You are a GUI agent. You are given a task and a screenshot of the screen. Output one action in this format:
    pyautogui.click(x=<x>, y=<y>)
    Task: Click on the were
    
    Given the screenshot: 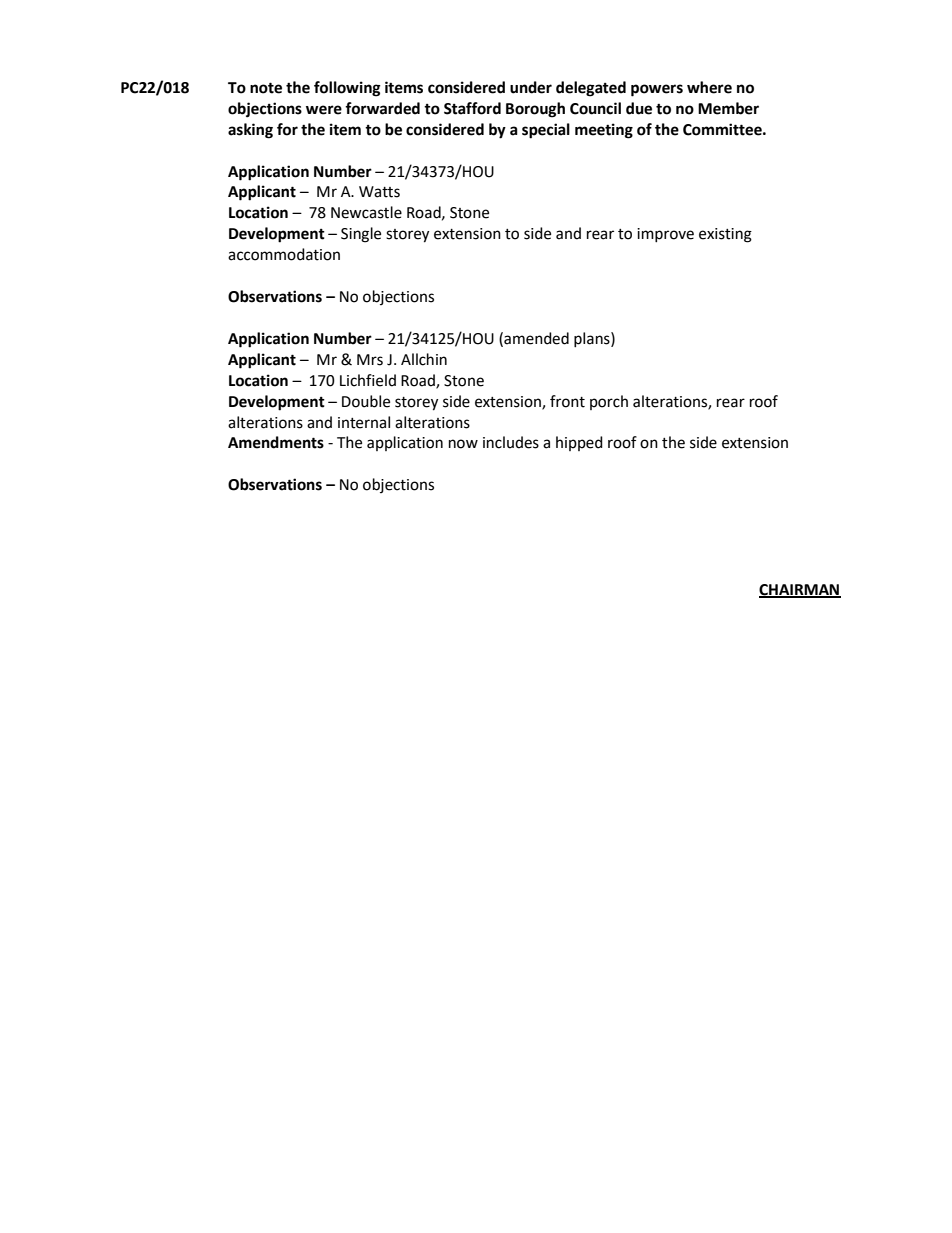 What is the action you would take?
    pyautogui.click(x=324, y=110)
